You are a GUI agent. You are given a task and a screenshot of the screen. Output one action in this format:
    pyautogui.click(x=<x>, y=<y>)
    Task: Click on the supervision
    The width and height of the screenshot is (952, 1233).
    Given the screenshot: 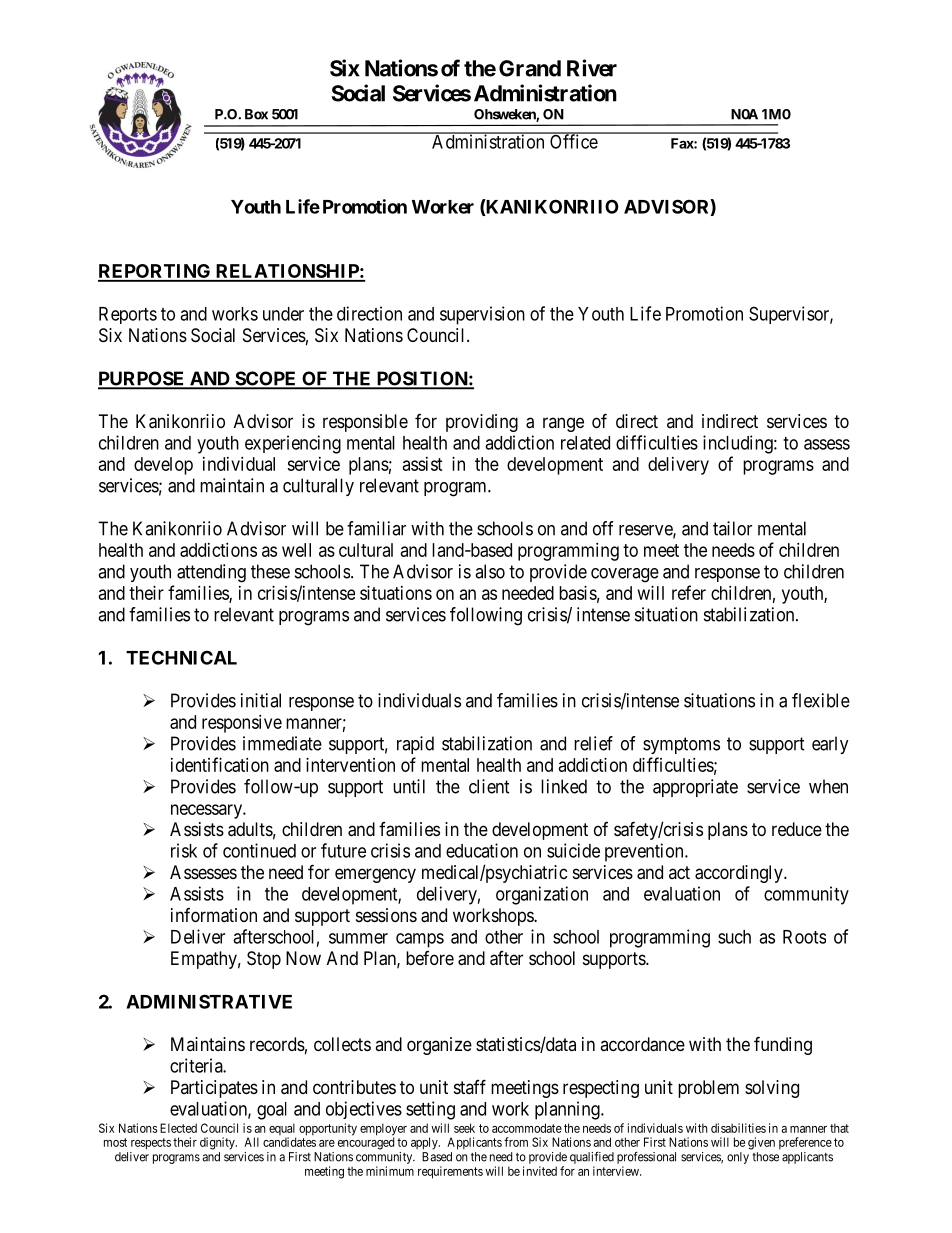 What is the action you would take?
    pyautogui.click(x=482, y=315)
